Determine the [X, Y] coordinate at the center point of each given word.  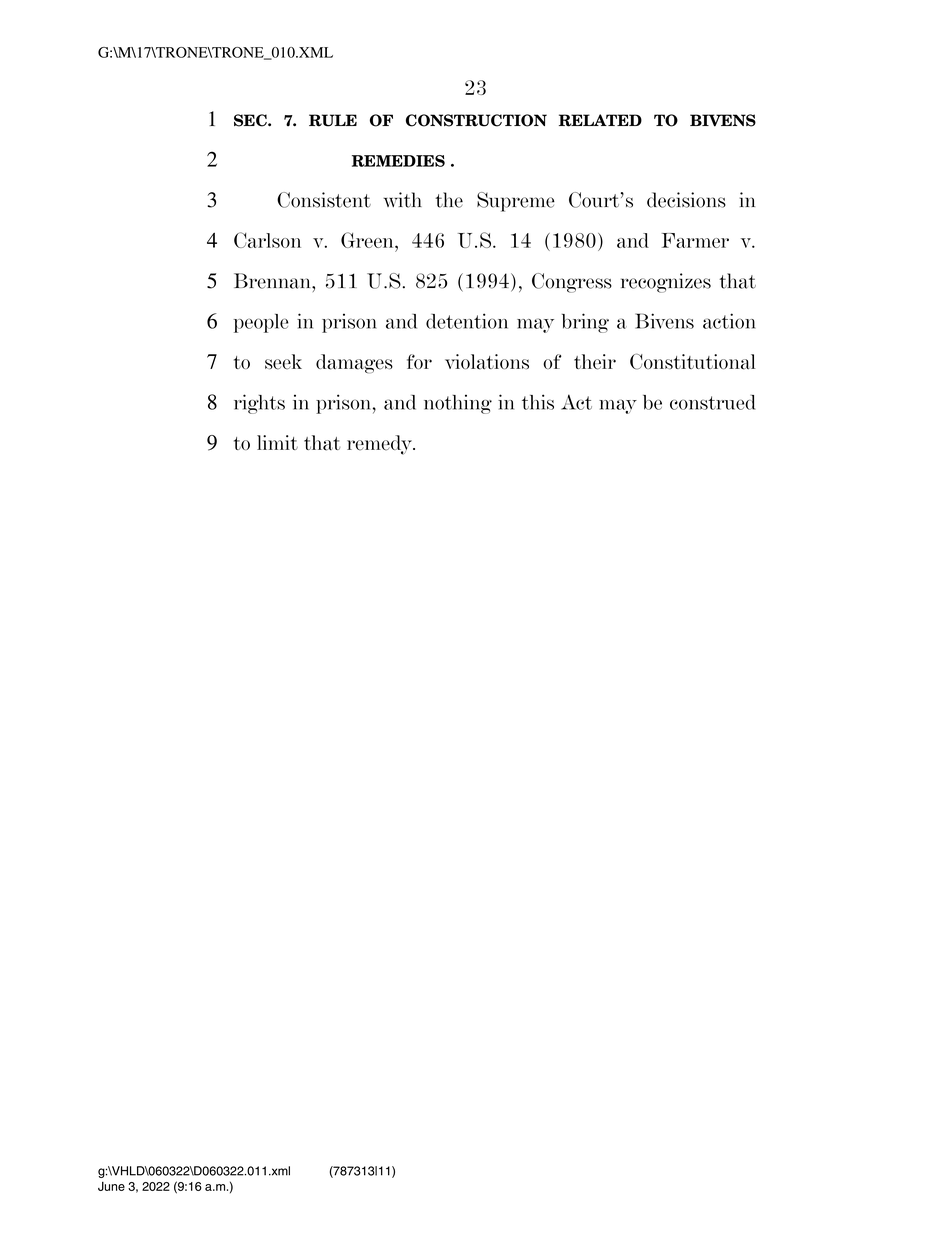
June [111, 1186]
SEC [251, 120]
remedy [380, 445]
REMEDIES [398, 161]
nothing [458, 404]
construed [713, 402]
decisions [686, 200]
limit [277, 442]
